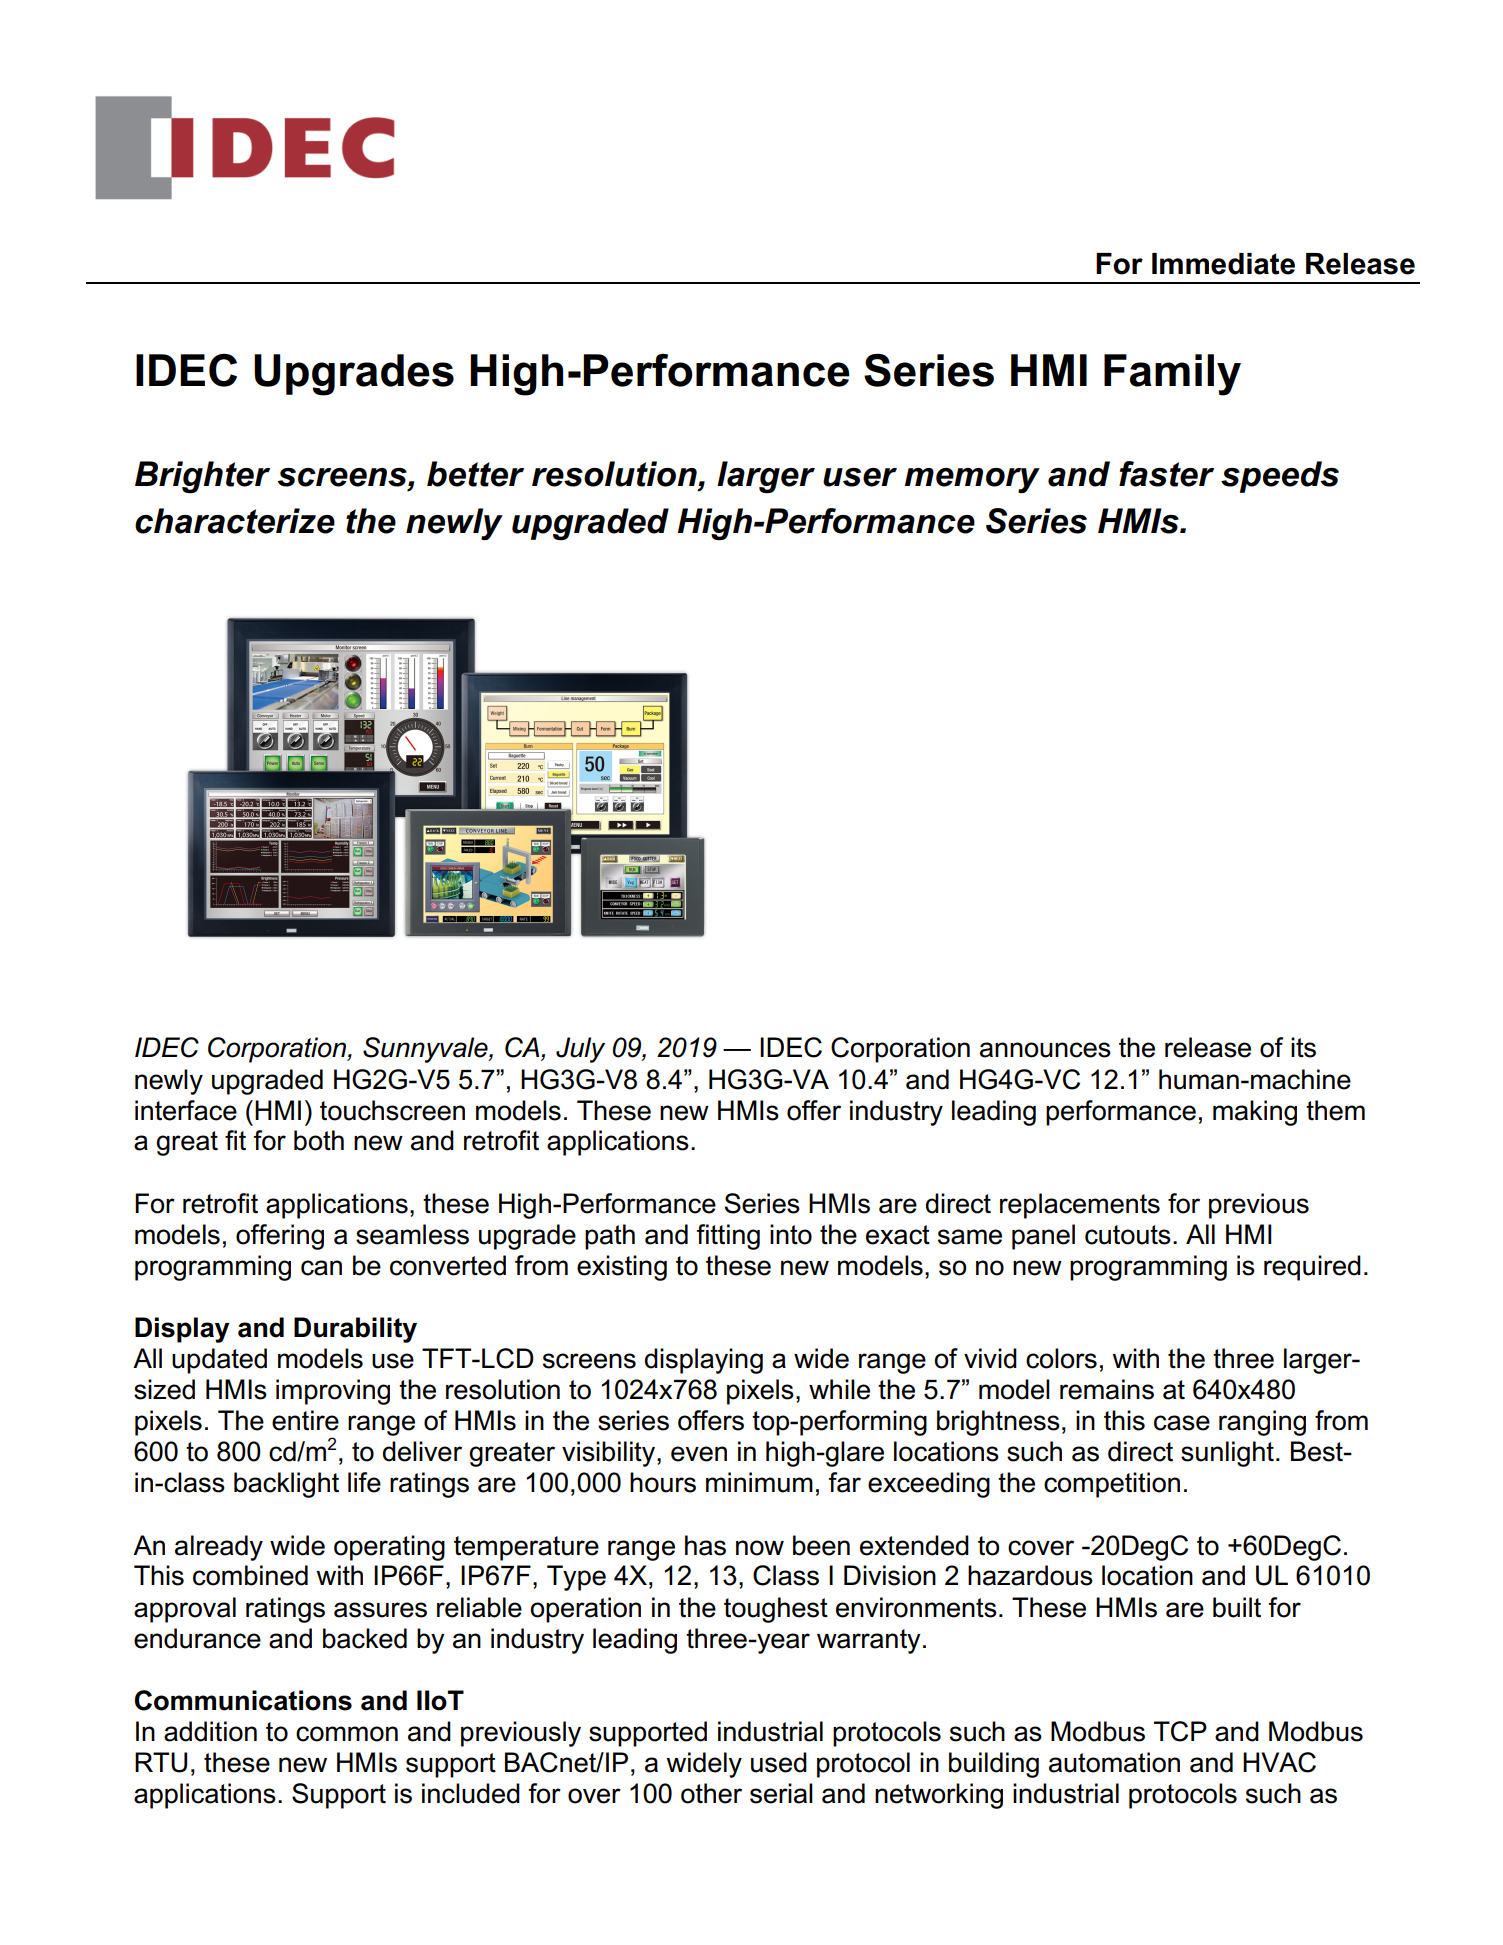  Describe the element at coordinates (202, 477) in the screenshot. I see `Brighter` at that location.
